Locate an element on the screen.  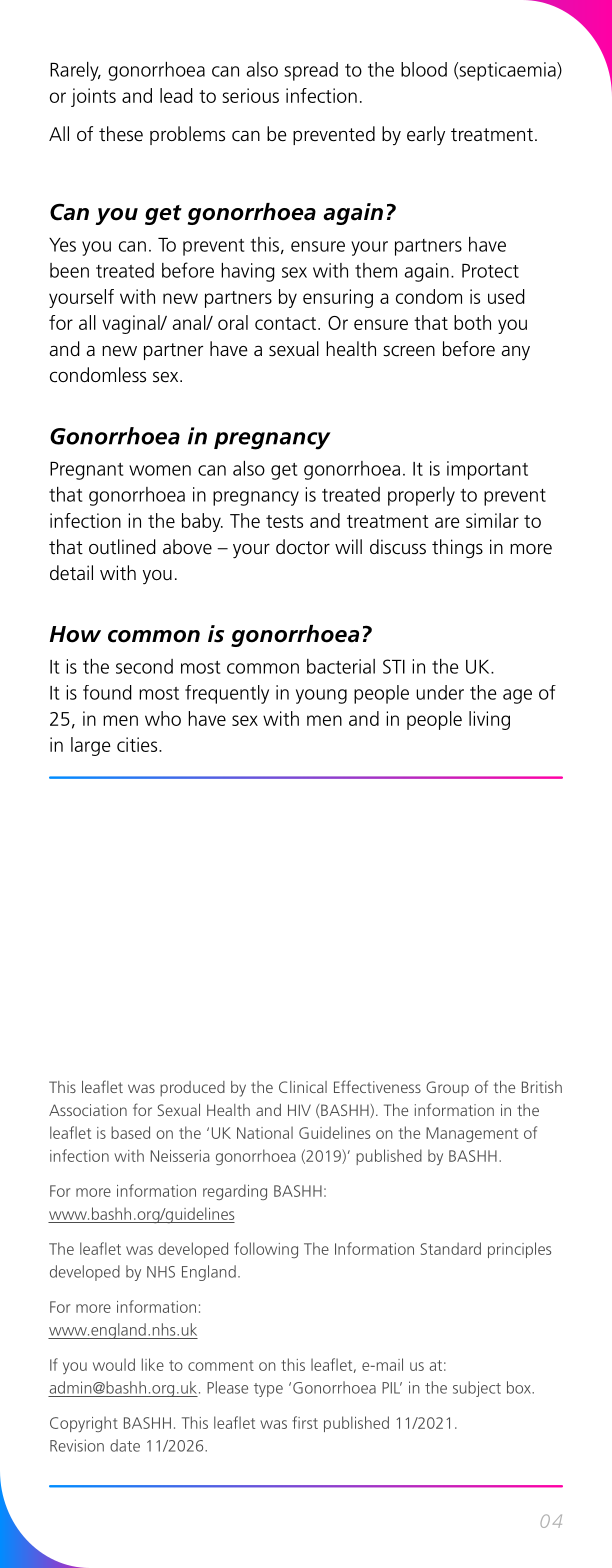
would is located at coordinates (114, 1364).
